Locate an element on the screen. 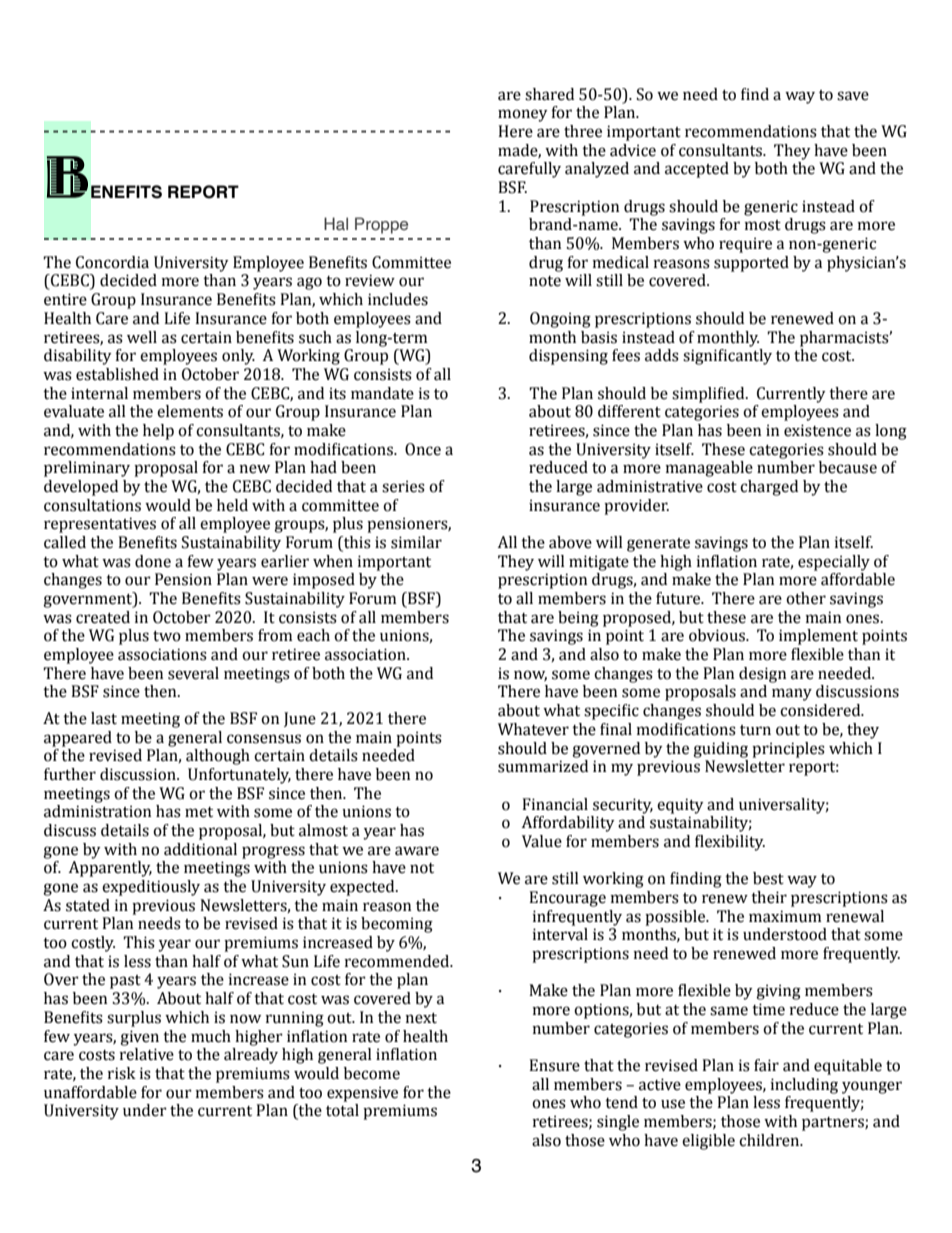 The height and width of the screenshot is (1233, 952). two is located at coordinates (167, 636).
